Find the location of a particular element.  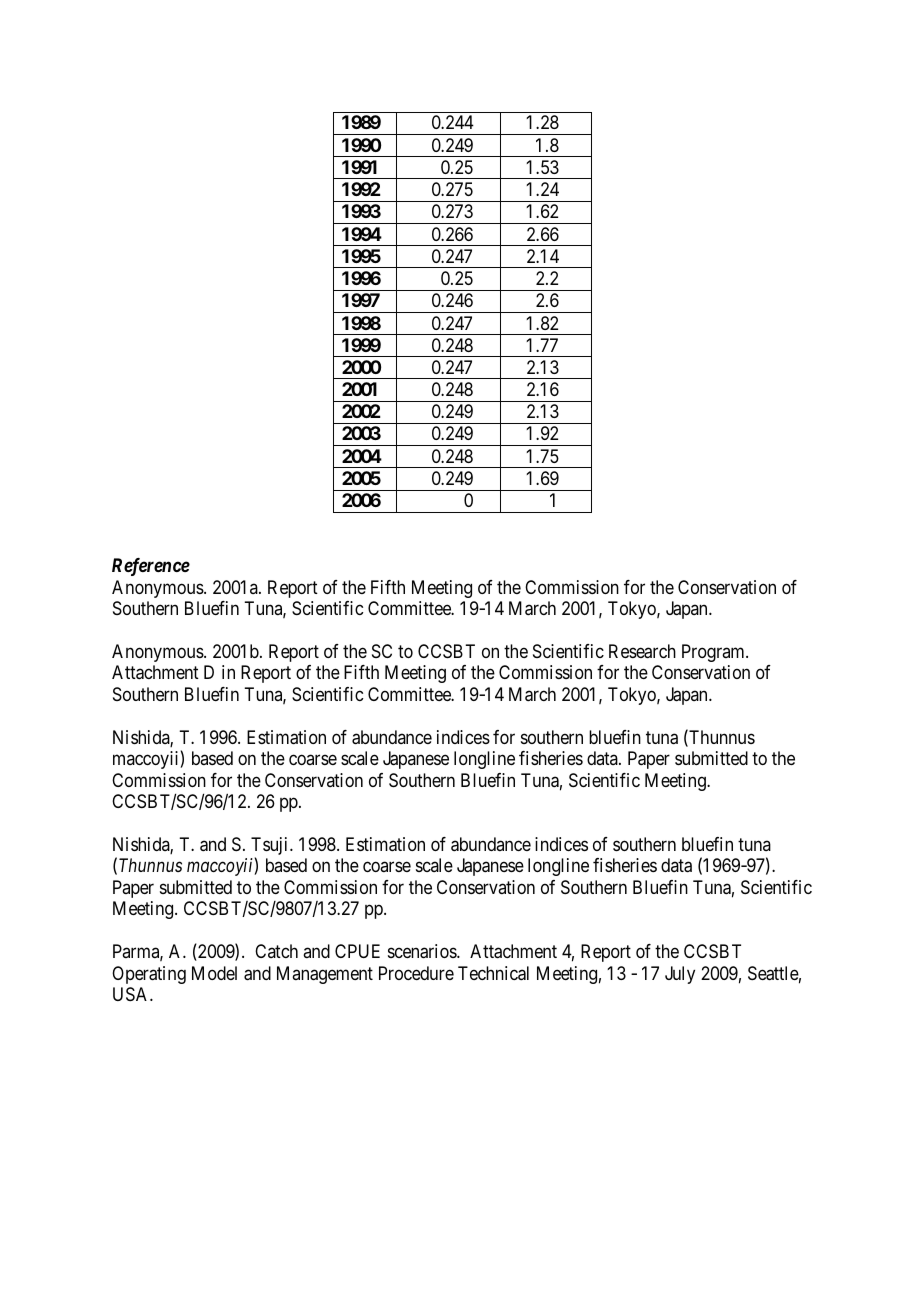

July is located at coordinates (680, 975).
